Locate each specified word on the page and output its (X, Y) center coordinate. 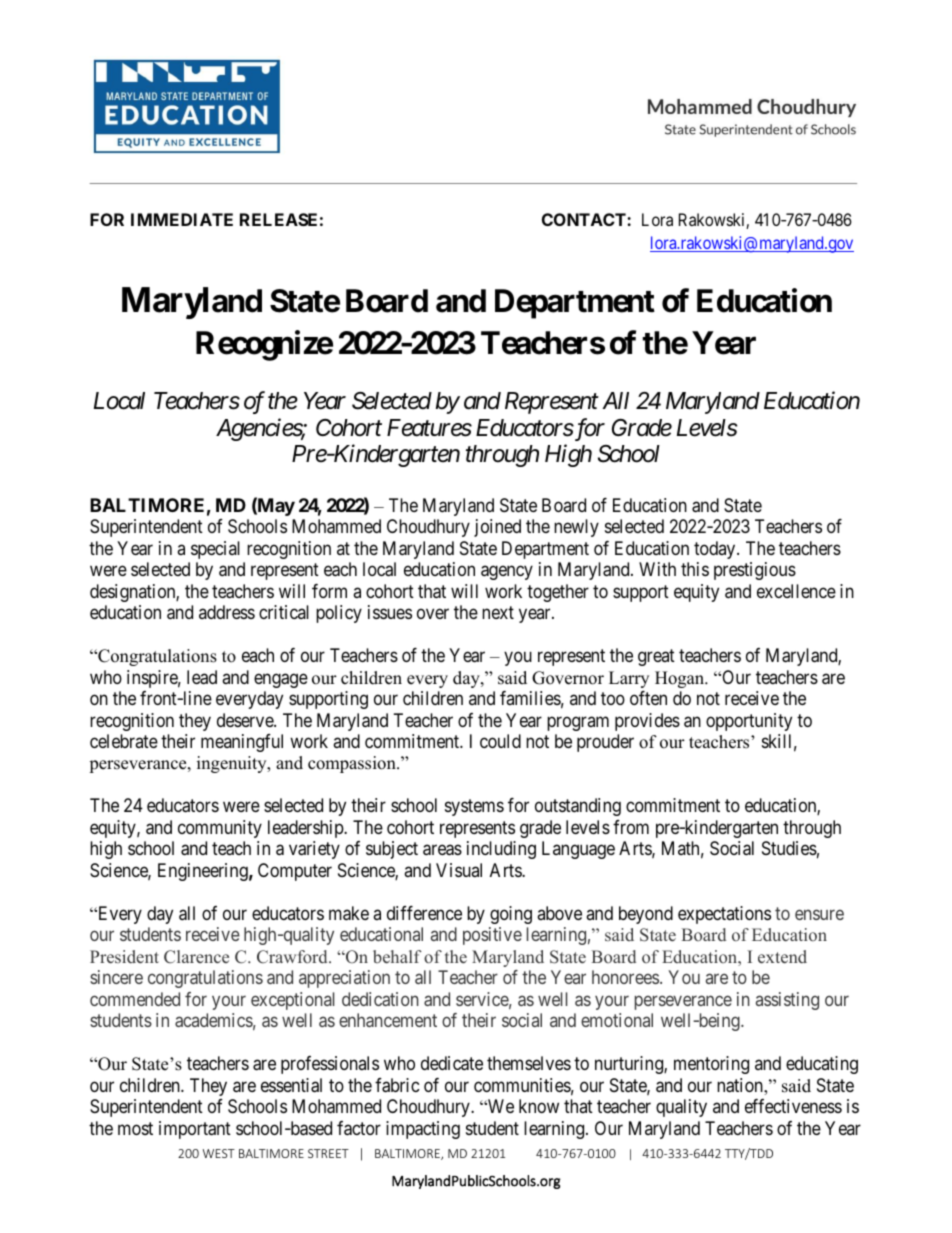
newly (576, 528)
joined (497, 528)
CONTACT (585, 219)
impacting (423, 1130)
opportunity (749, 722)
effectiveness (793, 1106)
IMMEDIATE (182, 219)
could (500, 741)
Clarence (196, 957)
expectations (724, 915)
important (195, 1130)
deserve (246, 720)
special (215, 550)
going (511, 915)
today (716, 550)
